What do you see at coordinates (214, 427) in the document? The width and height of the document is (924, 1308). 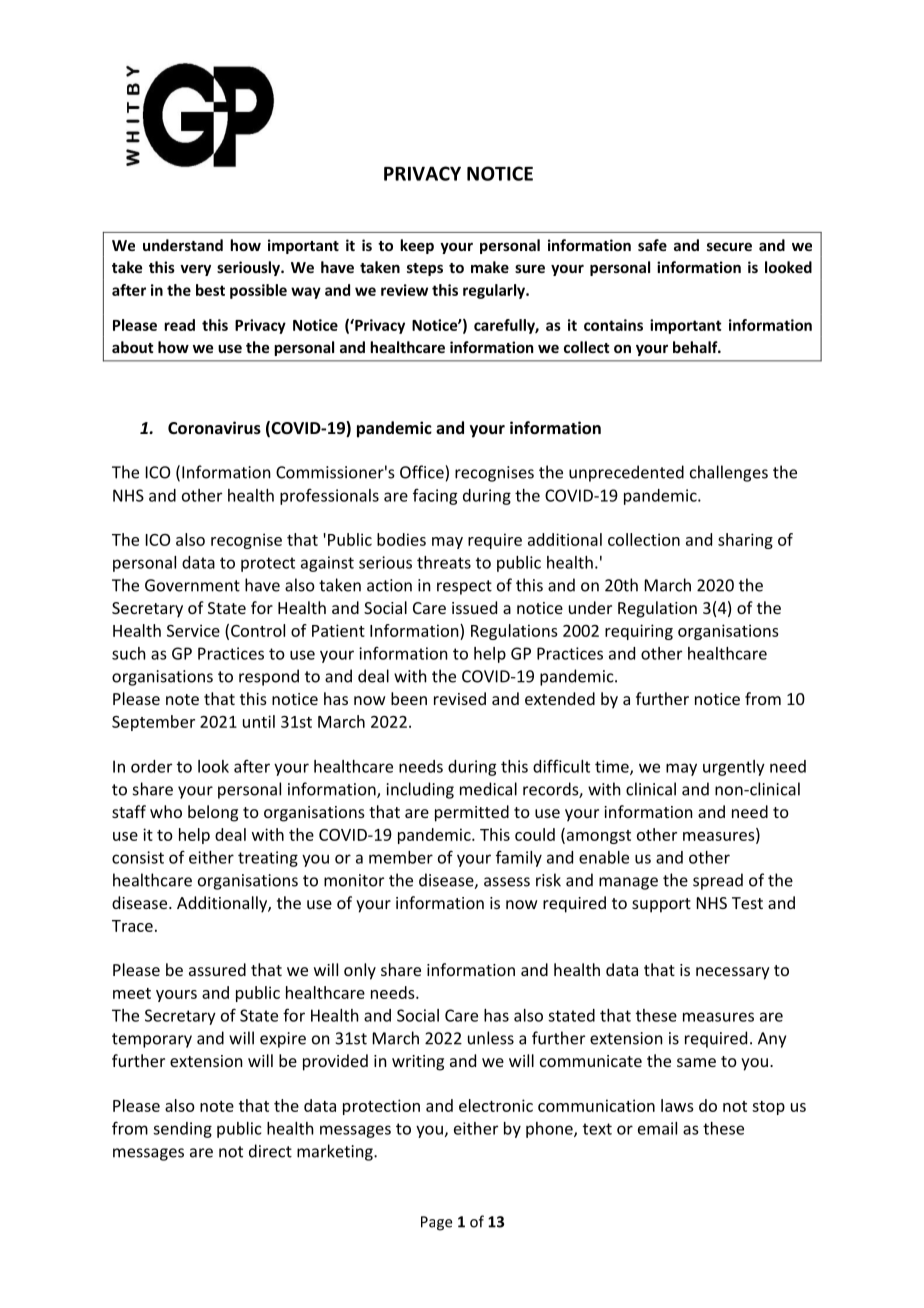 I see `Coronavirus` at bounding box center [214, 427].
